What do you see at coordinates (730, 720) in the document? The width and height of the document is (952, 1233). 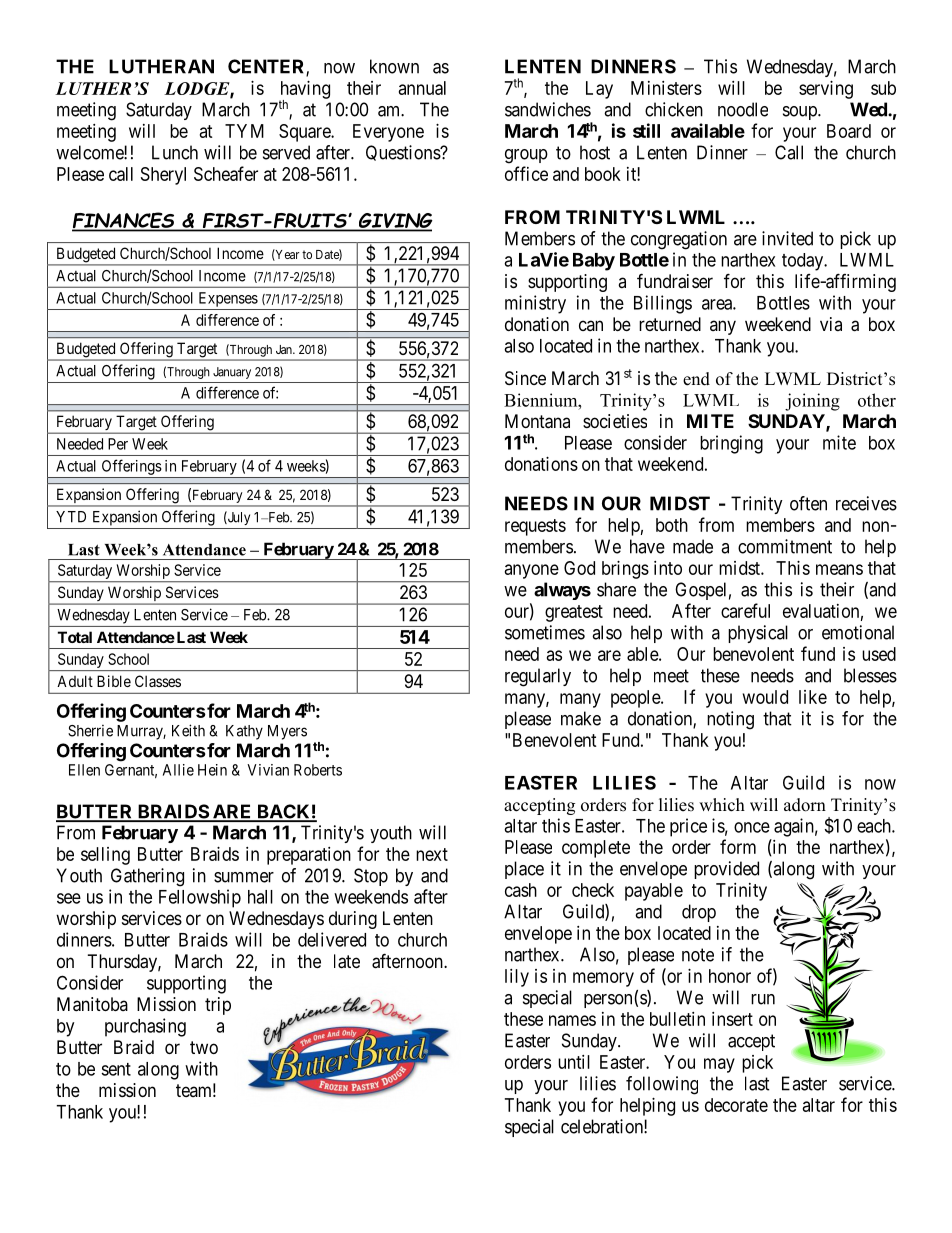 I see `noting` at bounding box center [730, 720].
